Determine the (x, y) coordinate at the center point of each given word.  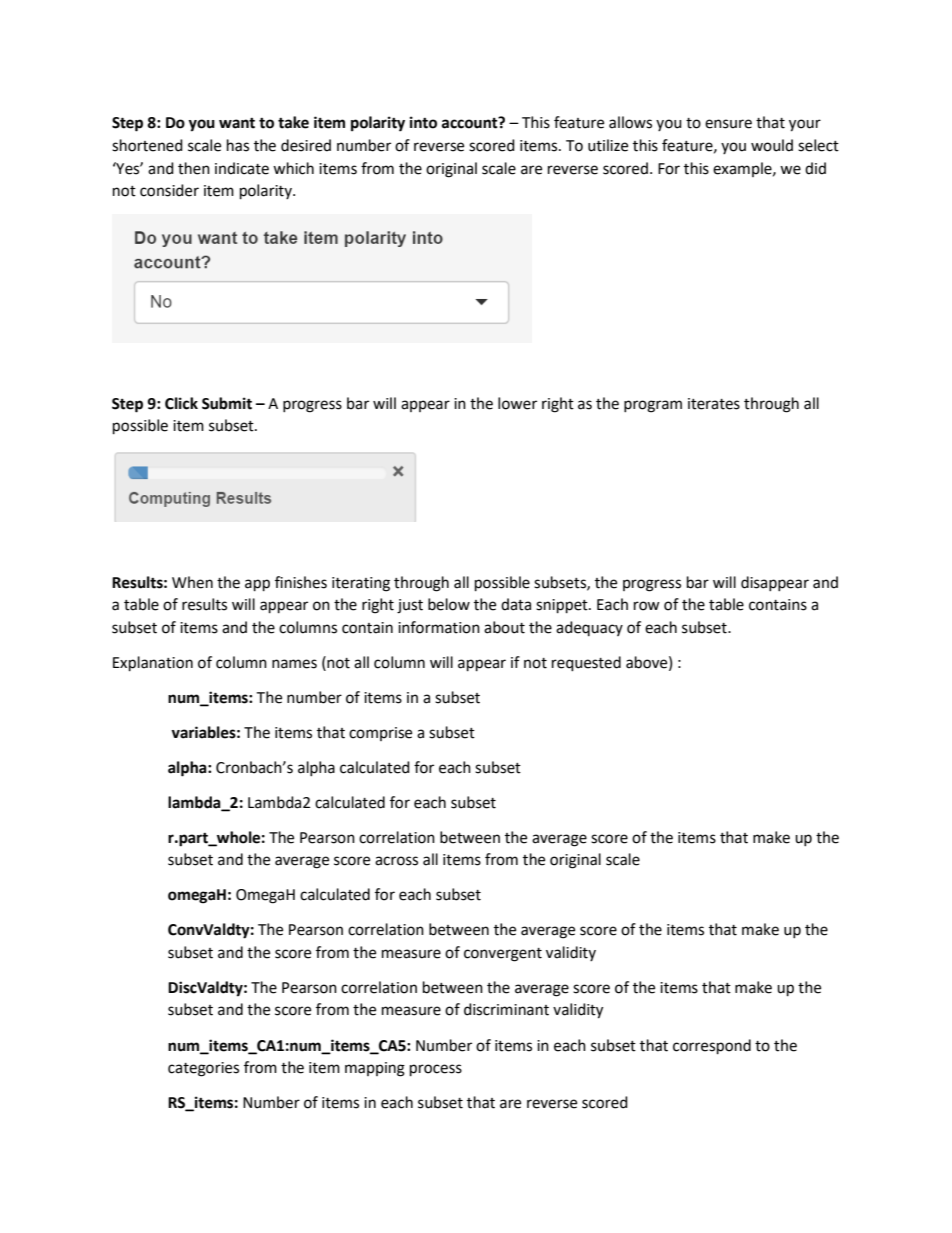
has (238, 145)
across (396, 861)
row (647, 606)
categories (203, 1069)
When (192, 582)
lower (517, 403)
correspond (712, 1047)
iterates (714, 404)
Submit (227, 403)
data (516, 604)
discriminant (506, 1009)
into (423, 122)
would (772, 145)
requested (586, 664)
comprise (380, 734)
